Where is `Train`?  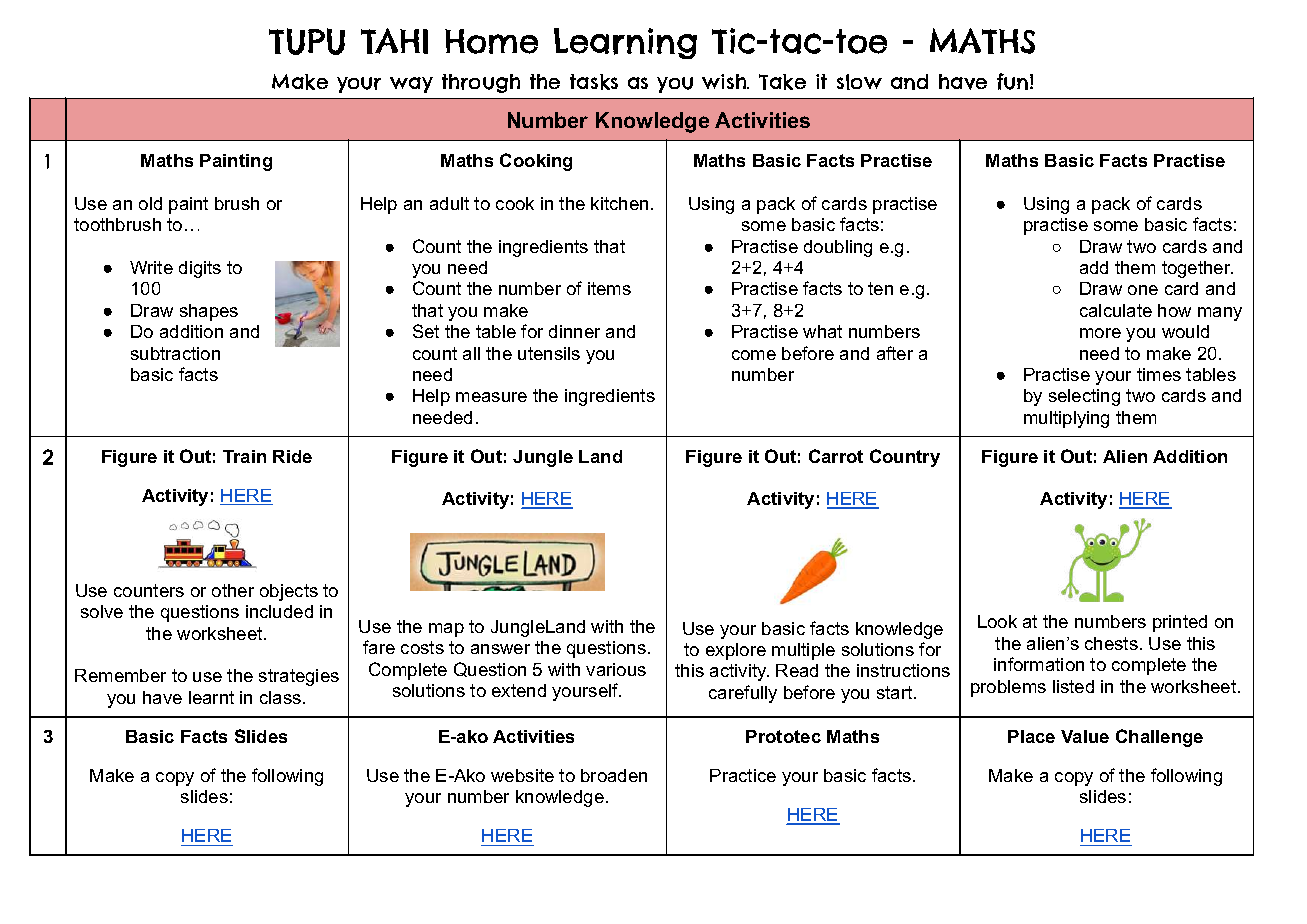 Train is located at coordinates (244, 456).
